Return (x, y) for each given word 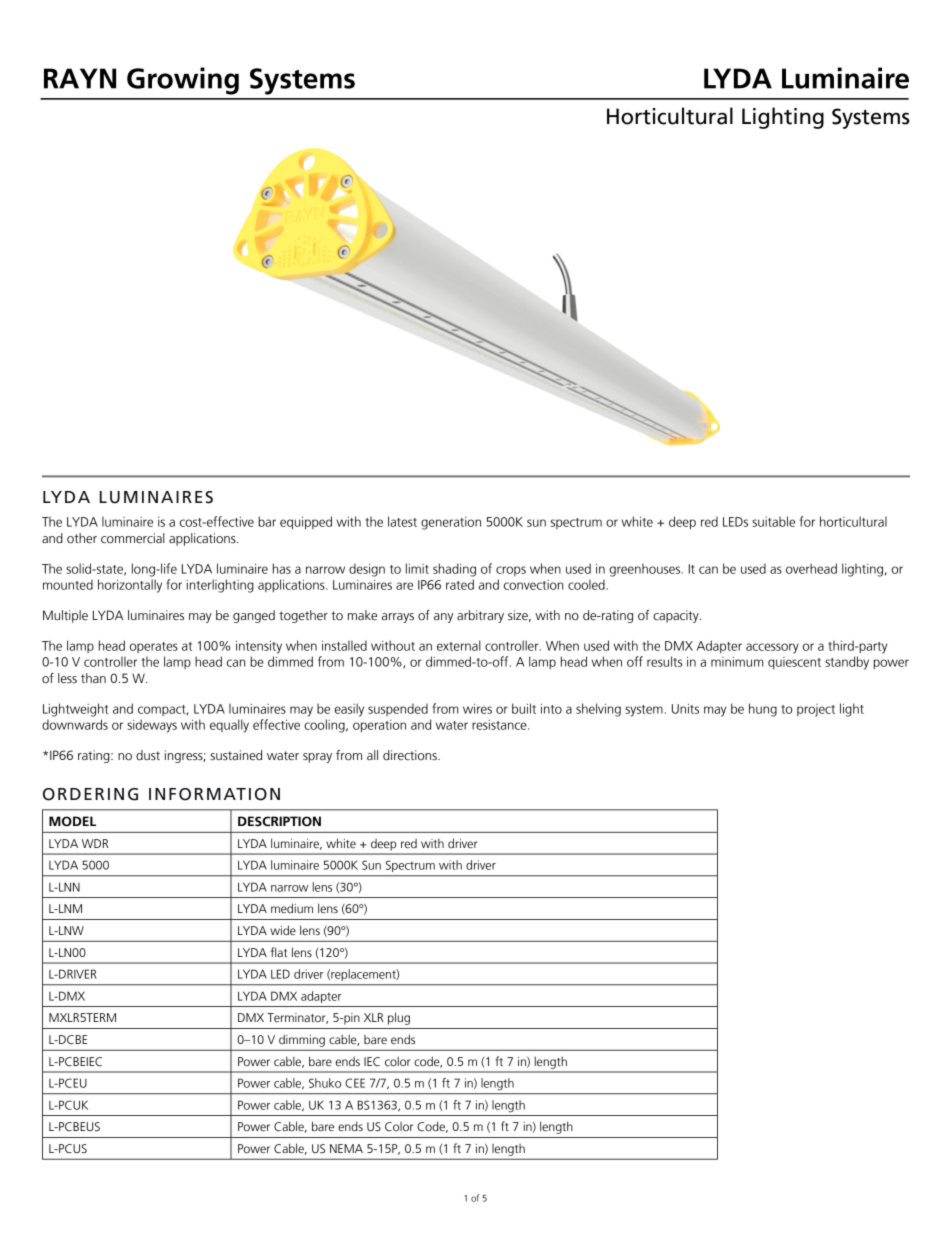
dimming (302, 1041)
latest (402, 521)
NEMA (346, 1148)
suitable (773, 521)
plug (399, 1018)
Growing (183, 81)
